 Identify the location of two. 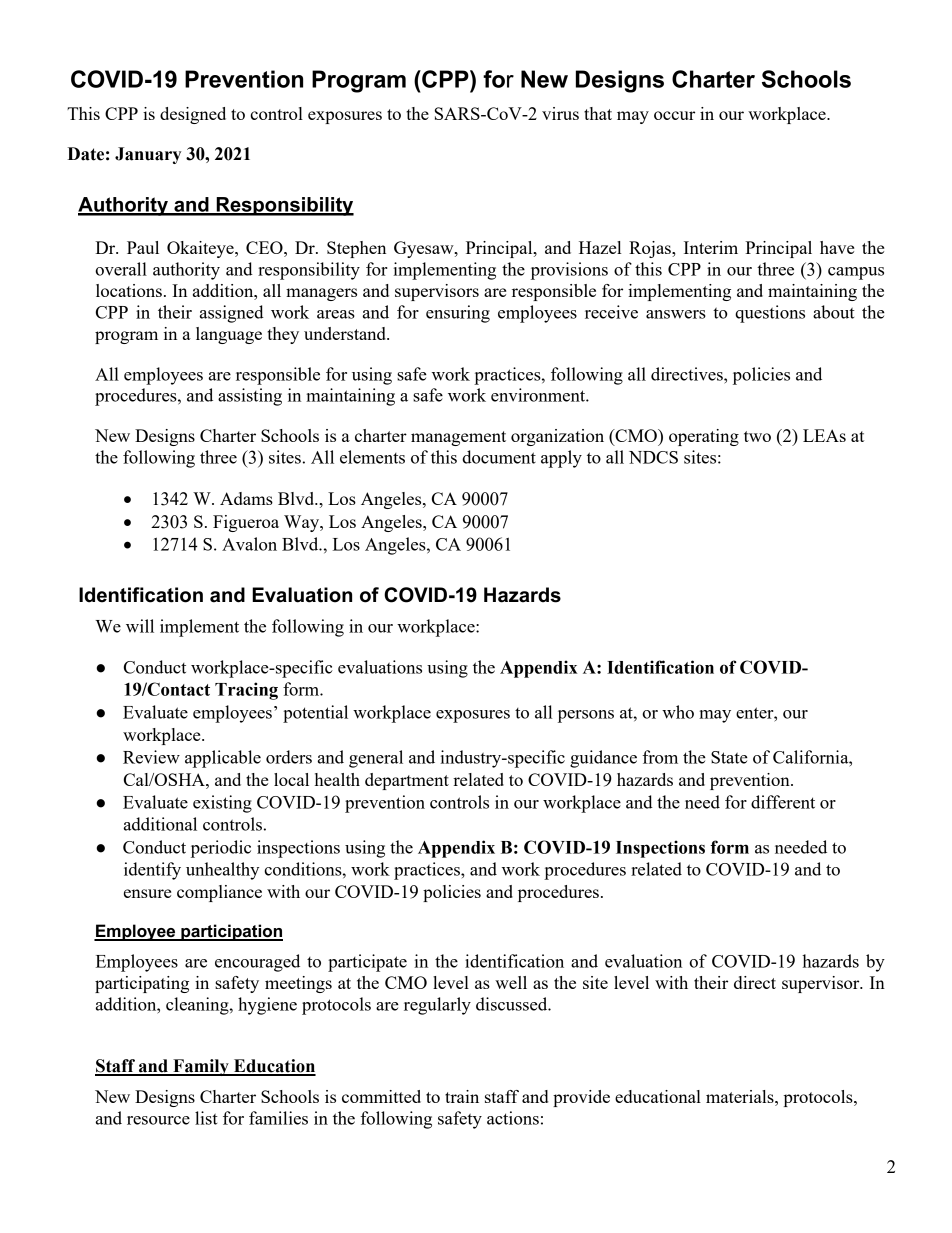
(757, 436).
